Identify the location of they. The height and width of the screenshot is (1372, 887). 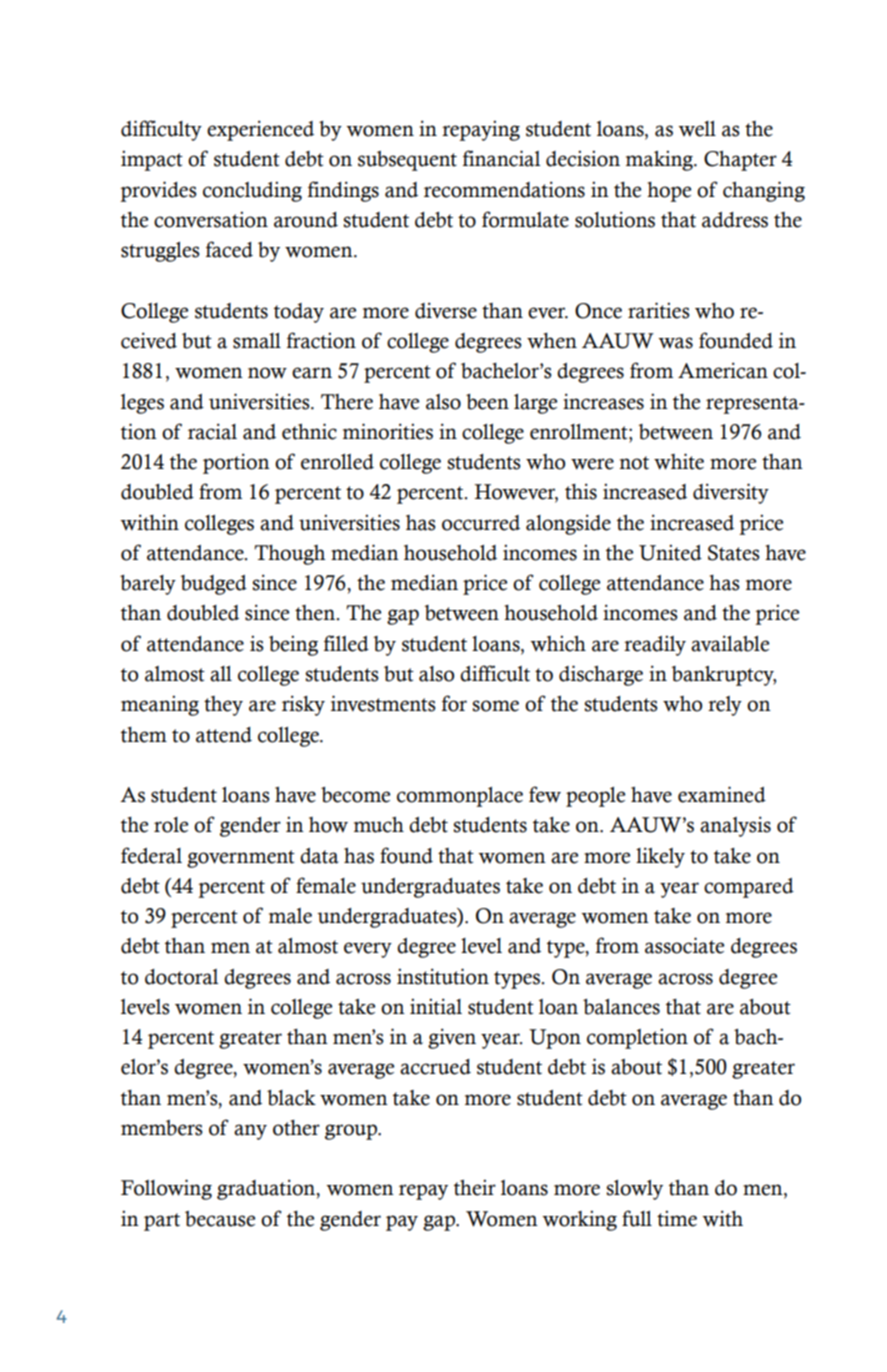
(223, 706).
